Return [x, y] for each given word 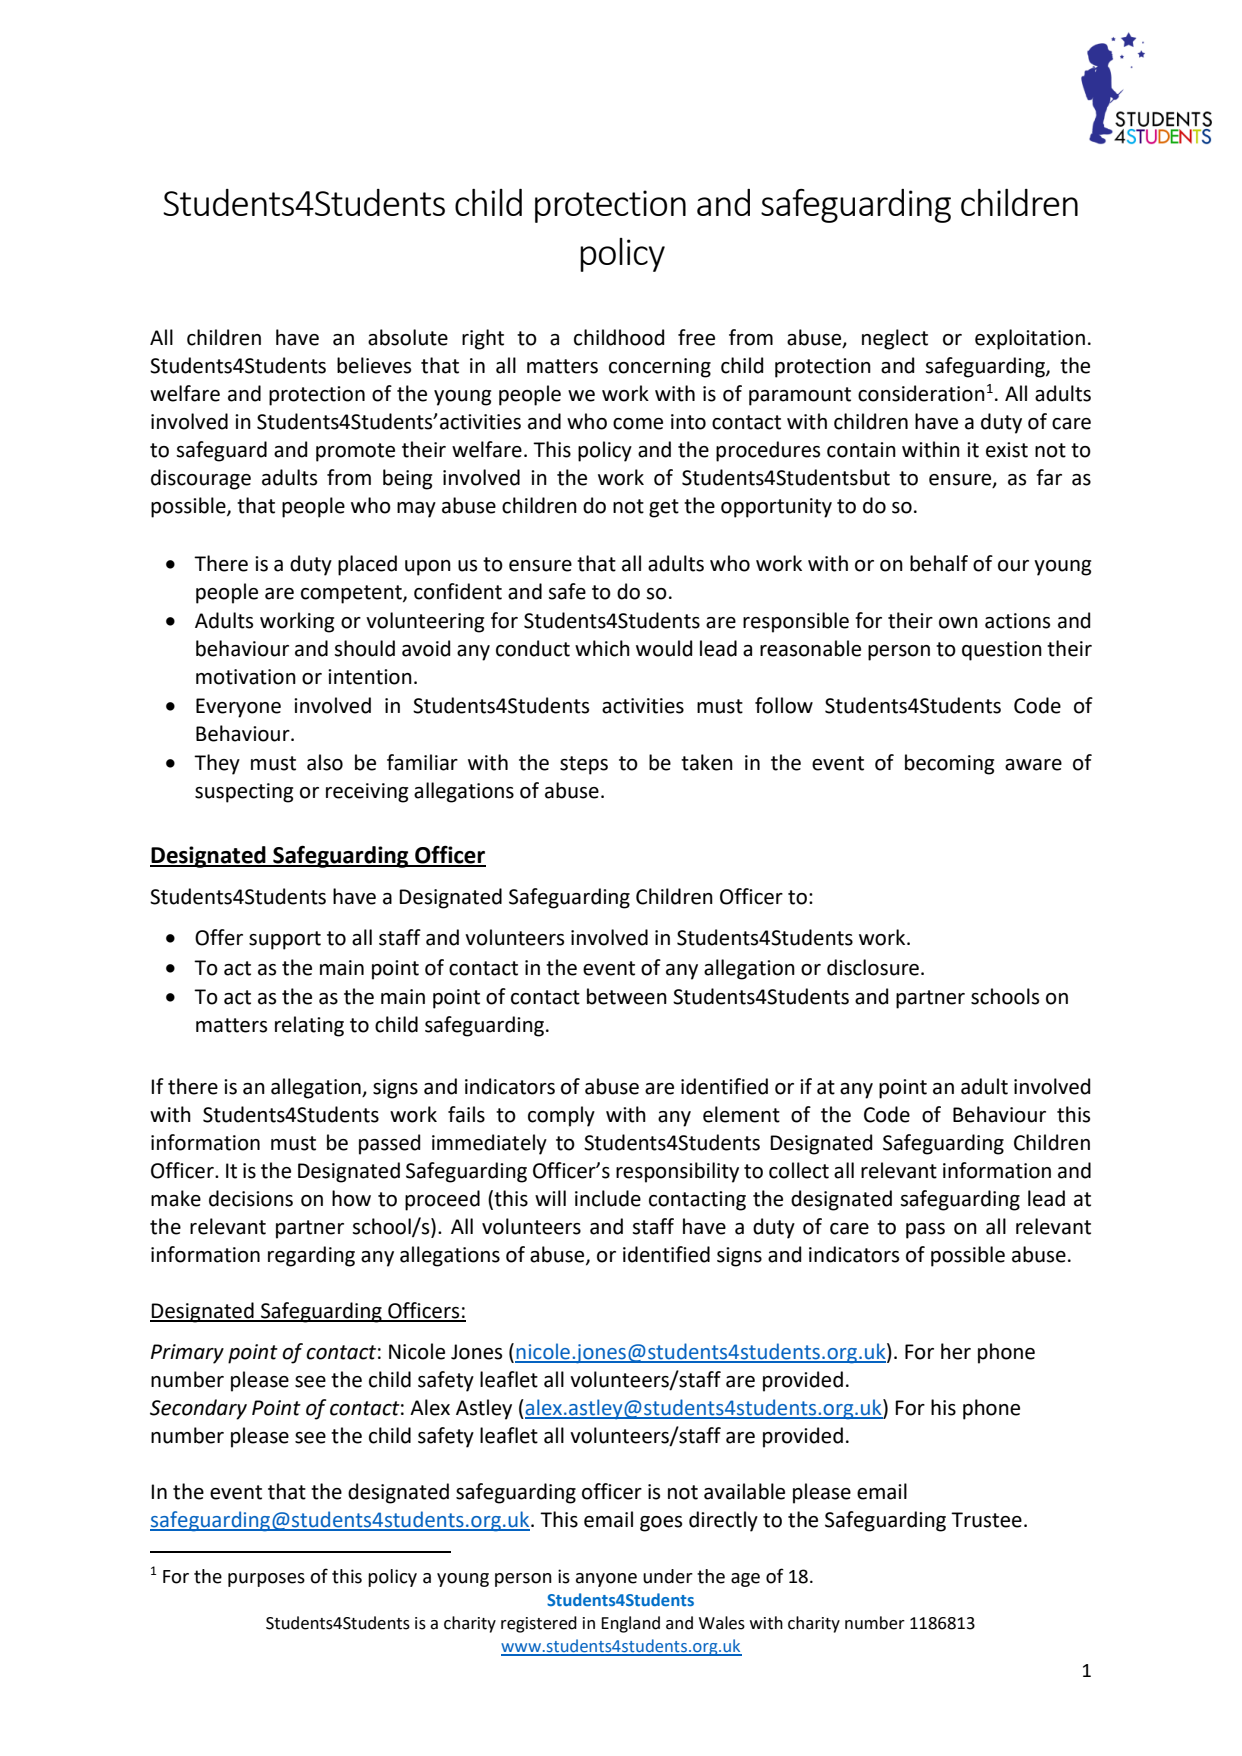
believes [374, 365]
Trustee [986, 1520]
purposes [266, 1580]
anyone [606, 1580]
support [285, 940]
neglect [895, 339]
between [627, 996]
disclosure [873, 967]
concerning [660, 368]
